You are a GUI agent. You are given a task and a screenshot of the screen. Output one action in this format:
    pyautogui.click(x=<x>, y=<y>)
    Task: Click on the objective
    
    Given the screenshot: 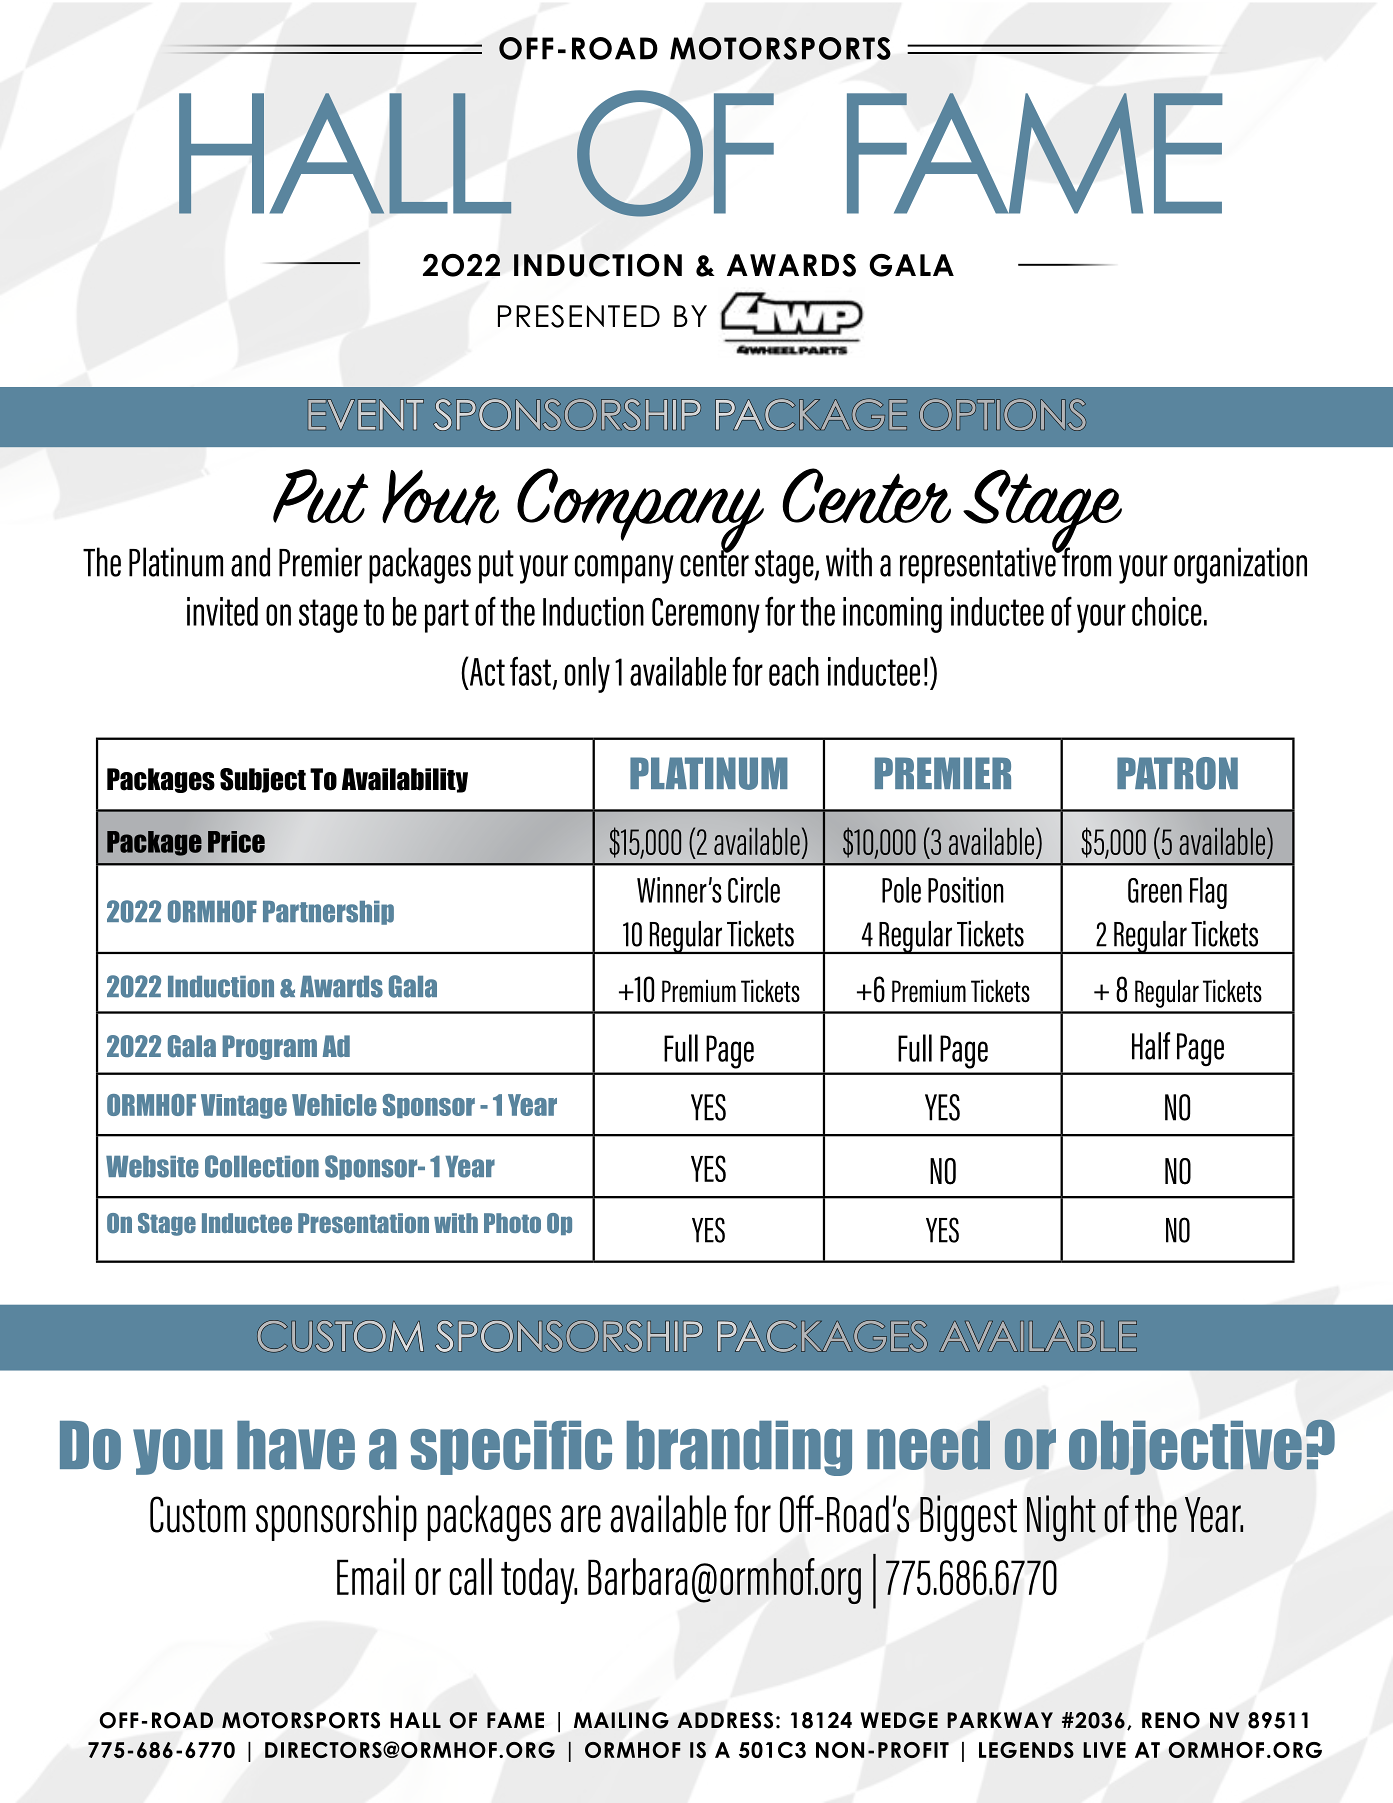 What is the action you would take?
    pyautogui.click(x=1185, y=1448)
